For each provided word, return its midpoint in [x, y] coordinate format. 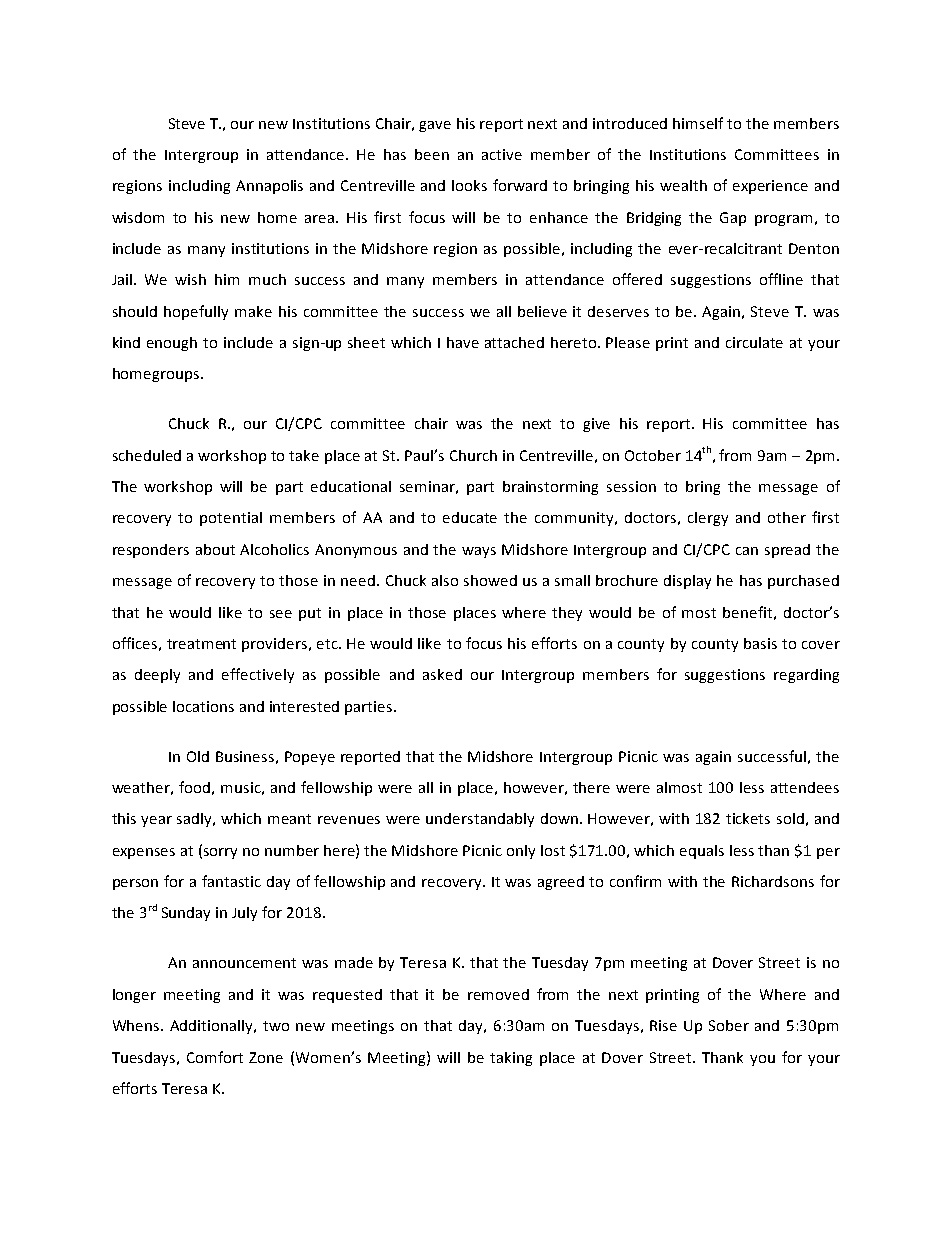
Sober [729, 1025]
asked [442, 674]
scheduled [147, 455]
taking [511, 1059]
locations [203, 706]
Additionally [213, 1027]
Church [473, 455]
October [653, 455]
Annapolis [269, 187]
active [502, 154]
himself [698, 123]
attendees [805, 787]
